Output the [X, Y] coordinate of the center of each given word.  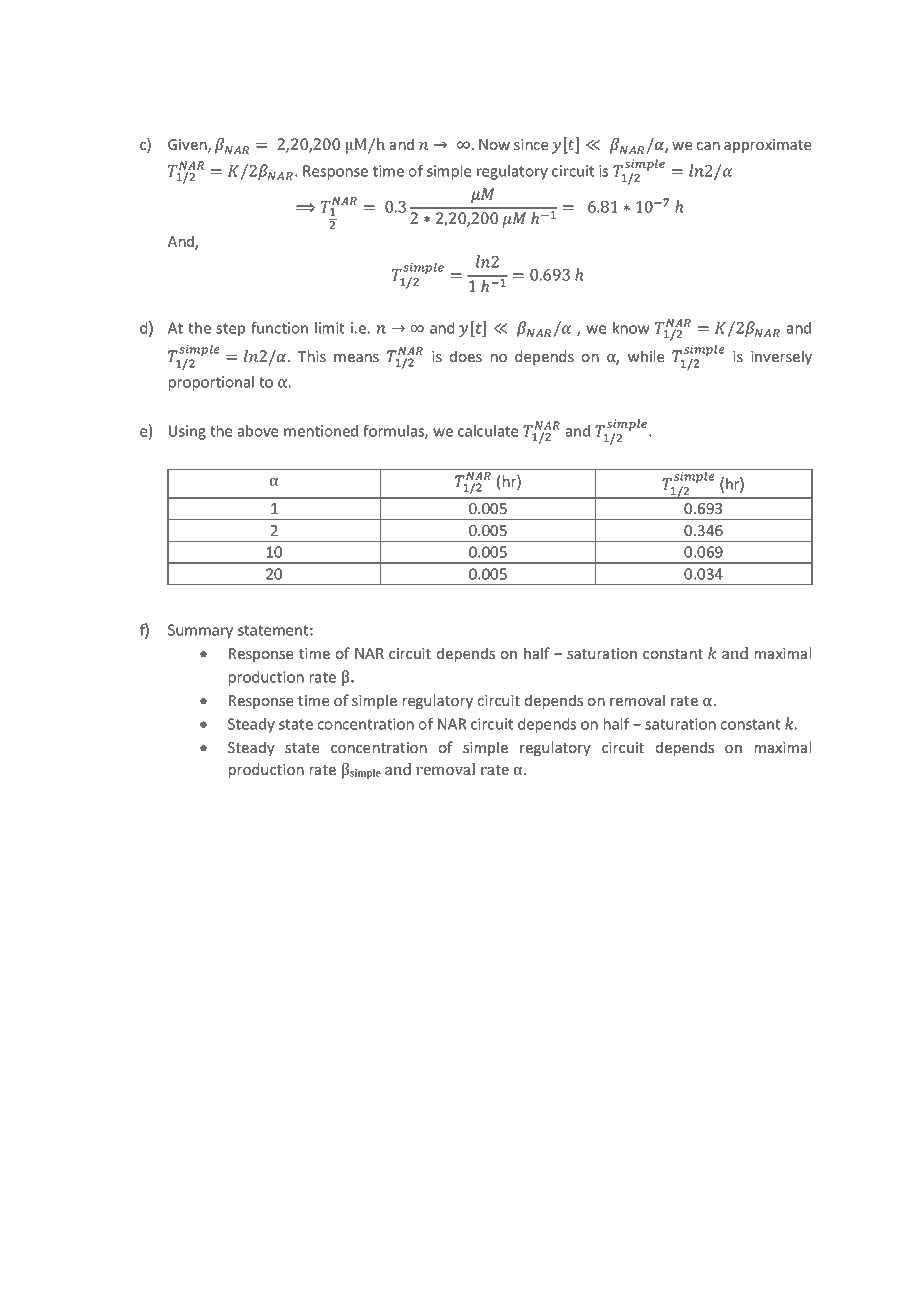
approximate [767, 146]
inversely [781, 357]
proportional [211, 383]
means [356, 358]
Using [187, 432]
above [258, 431]
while [646, 356]
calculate [488, 431]
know [631, 328]
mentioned [321, 431]
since [531, 144]
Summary [200, 631]
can [708, 146]
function [279, 328]
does [466, 356]
